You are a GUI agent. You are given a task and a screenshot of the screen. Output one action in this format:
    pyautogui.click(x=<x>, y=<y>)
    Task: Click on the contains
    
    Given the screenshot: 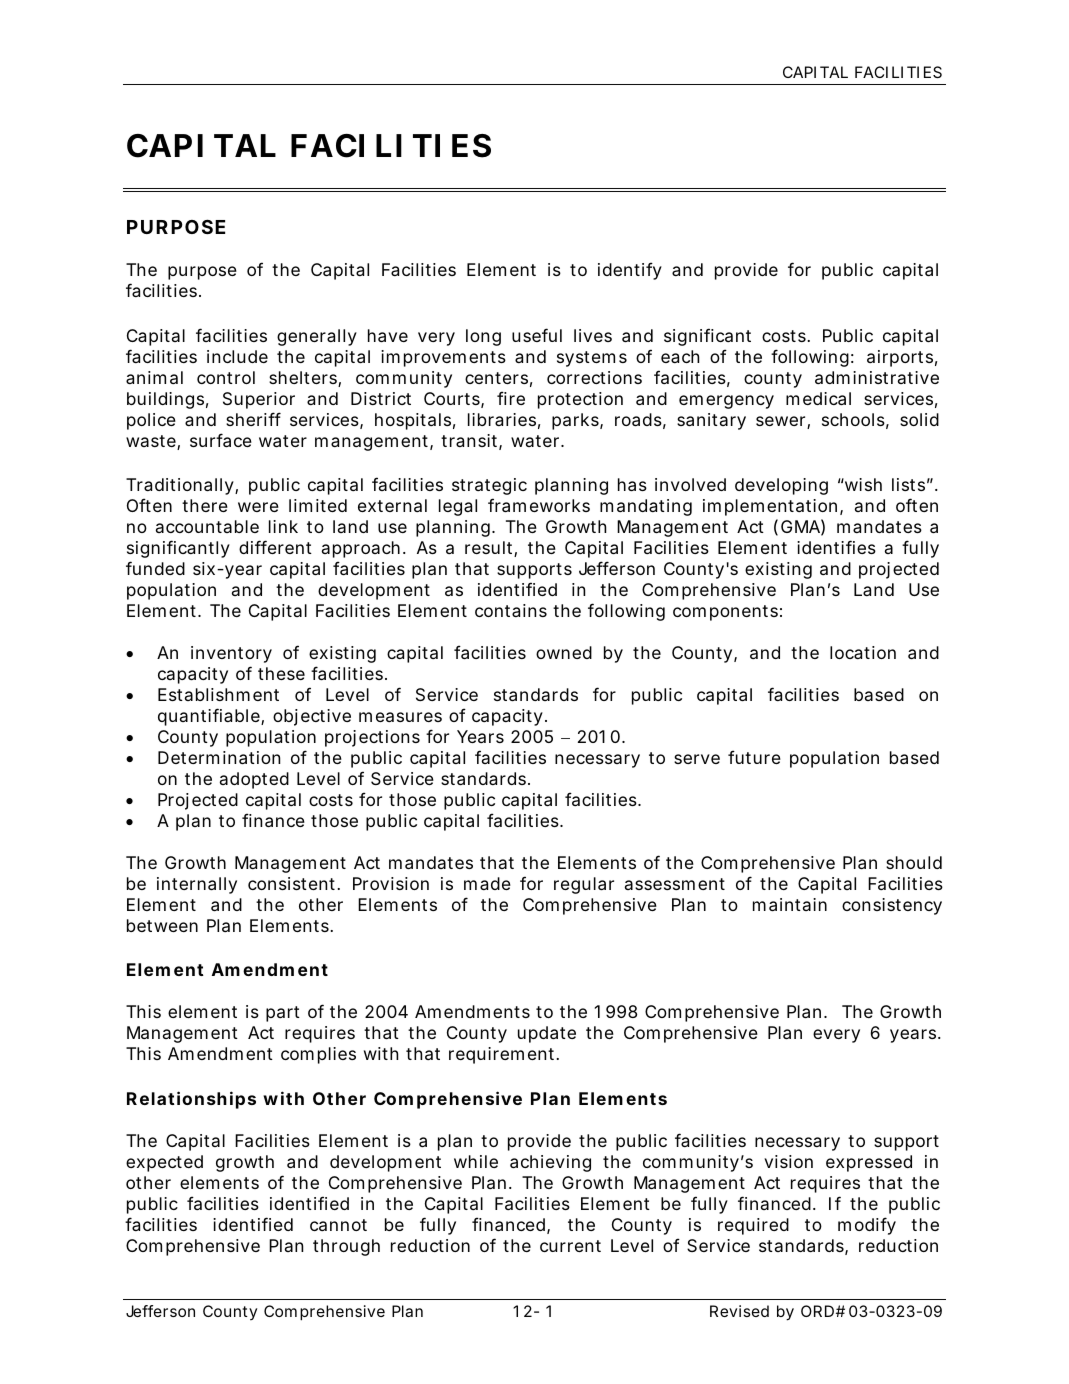 What is the action you would take?
    pyautogui.click(x=511, y=610)
